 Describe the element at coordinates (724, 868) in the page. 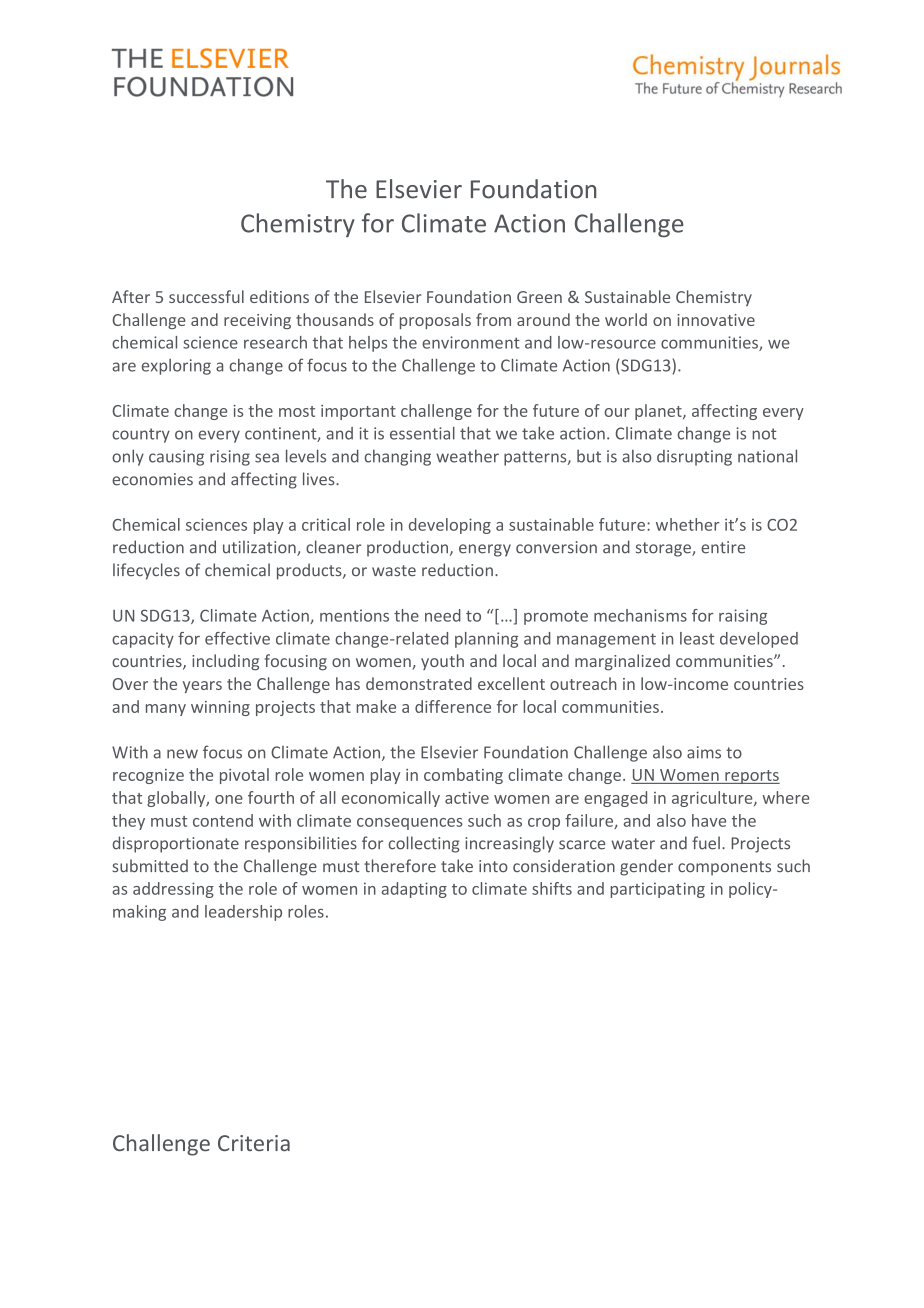

I see `components` at that location.
